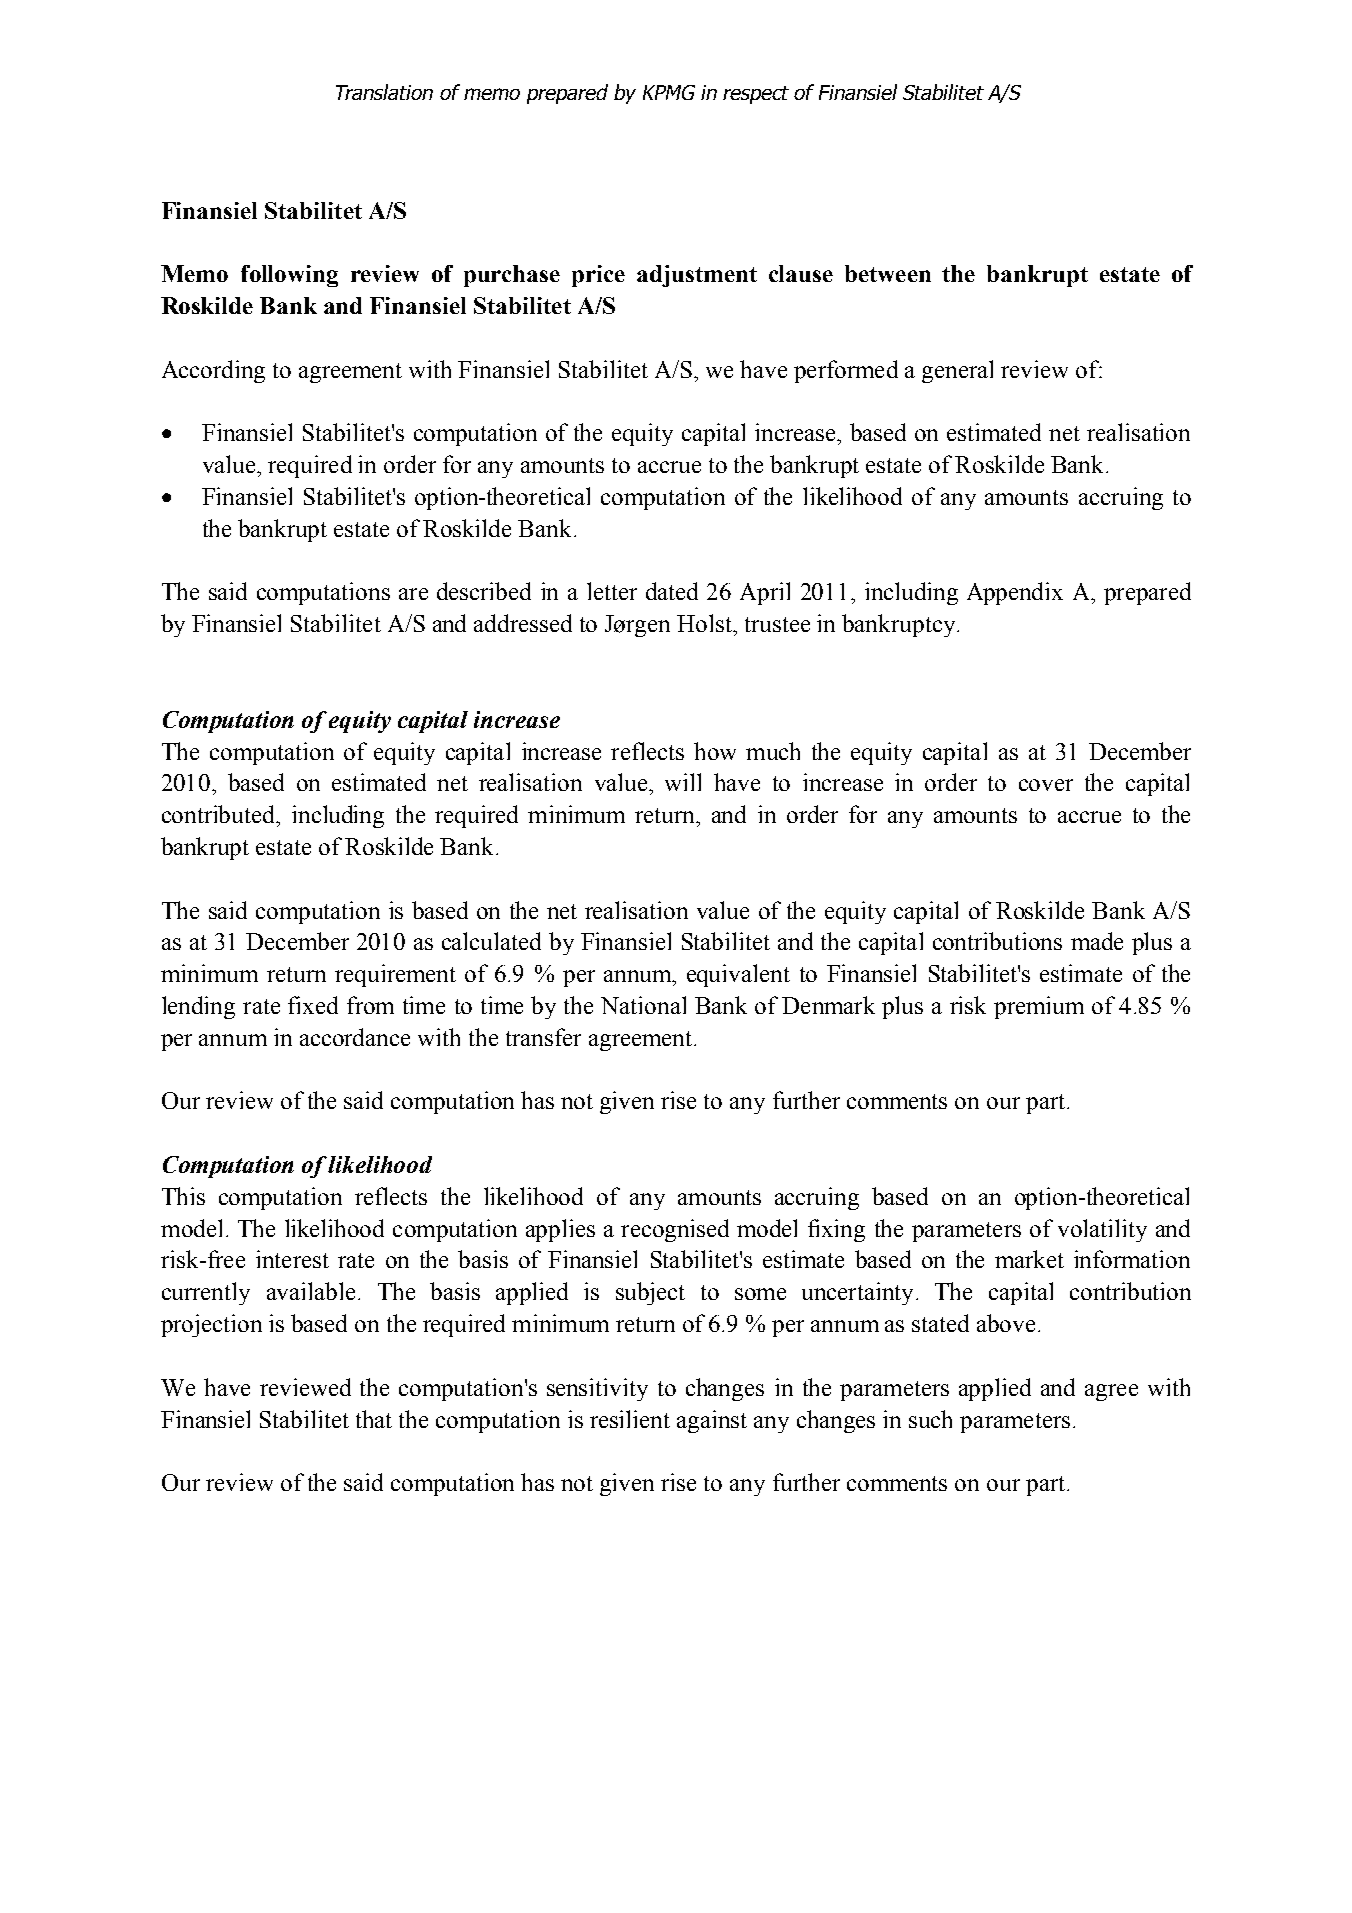 This image has height=1913, width=1352. What do you see at coordinates (683, 782) in the image?
I see `will` at bounding box center [683, 782].
